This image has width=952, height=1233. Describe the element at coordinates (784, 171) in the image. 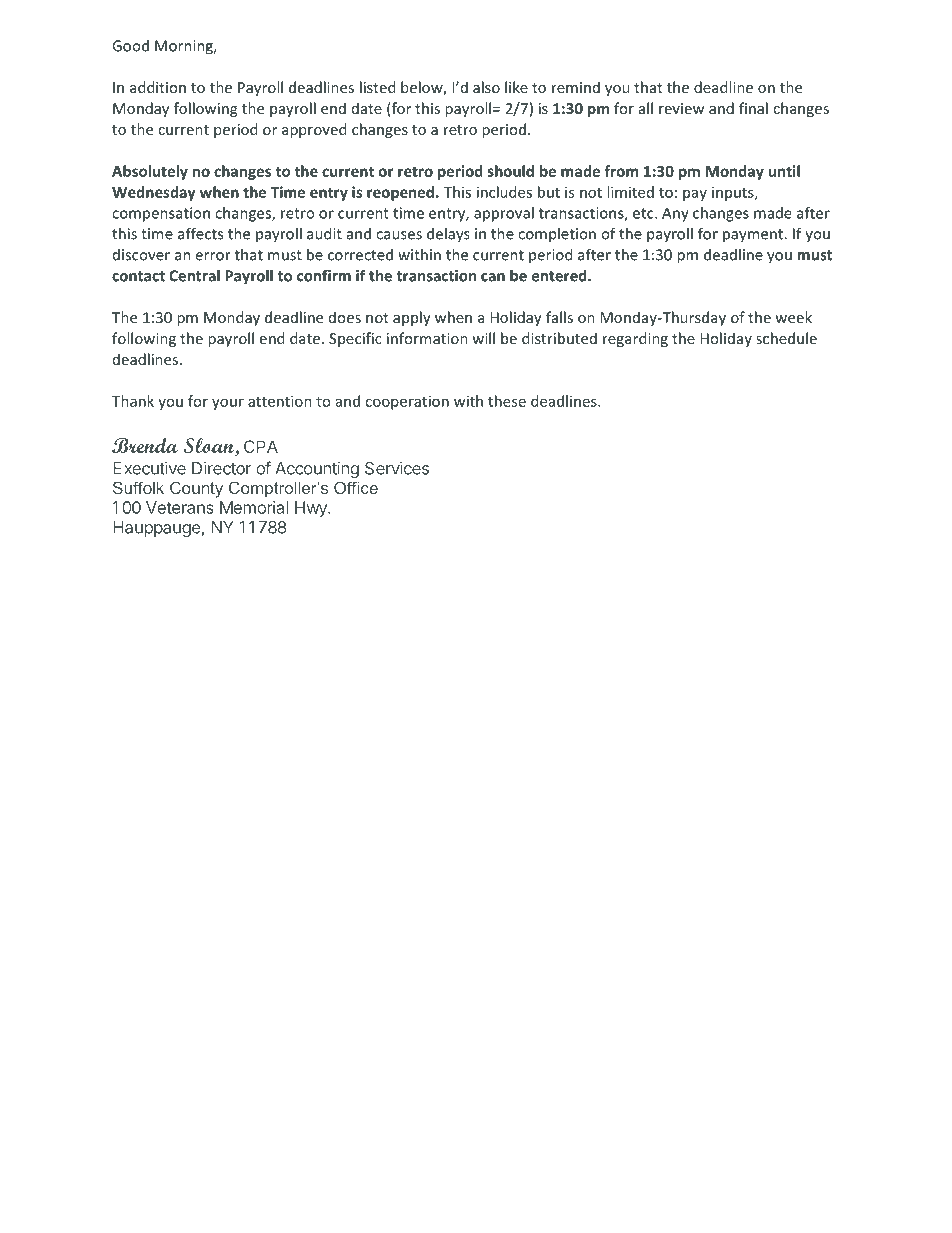

I see `until` at that location.
